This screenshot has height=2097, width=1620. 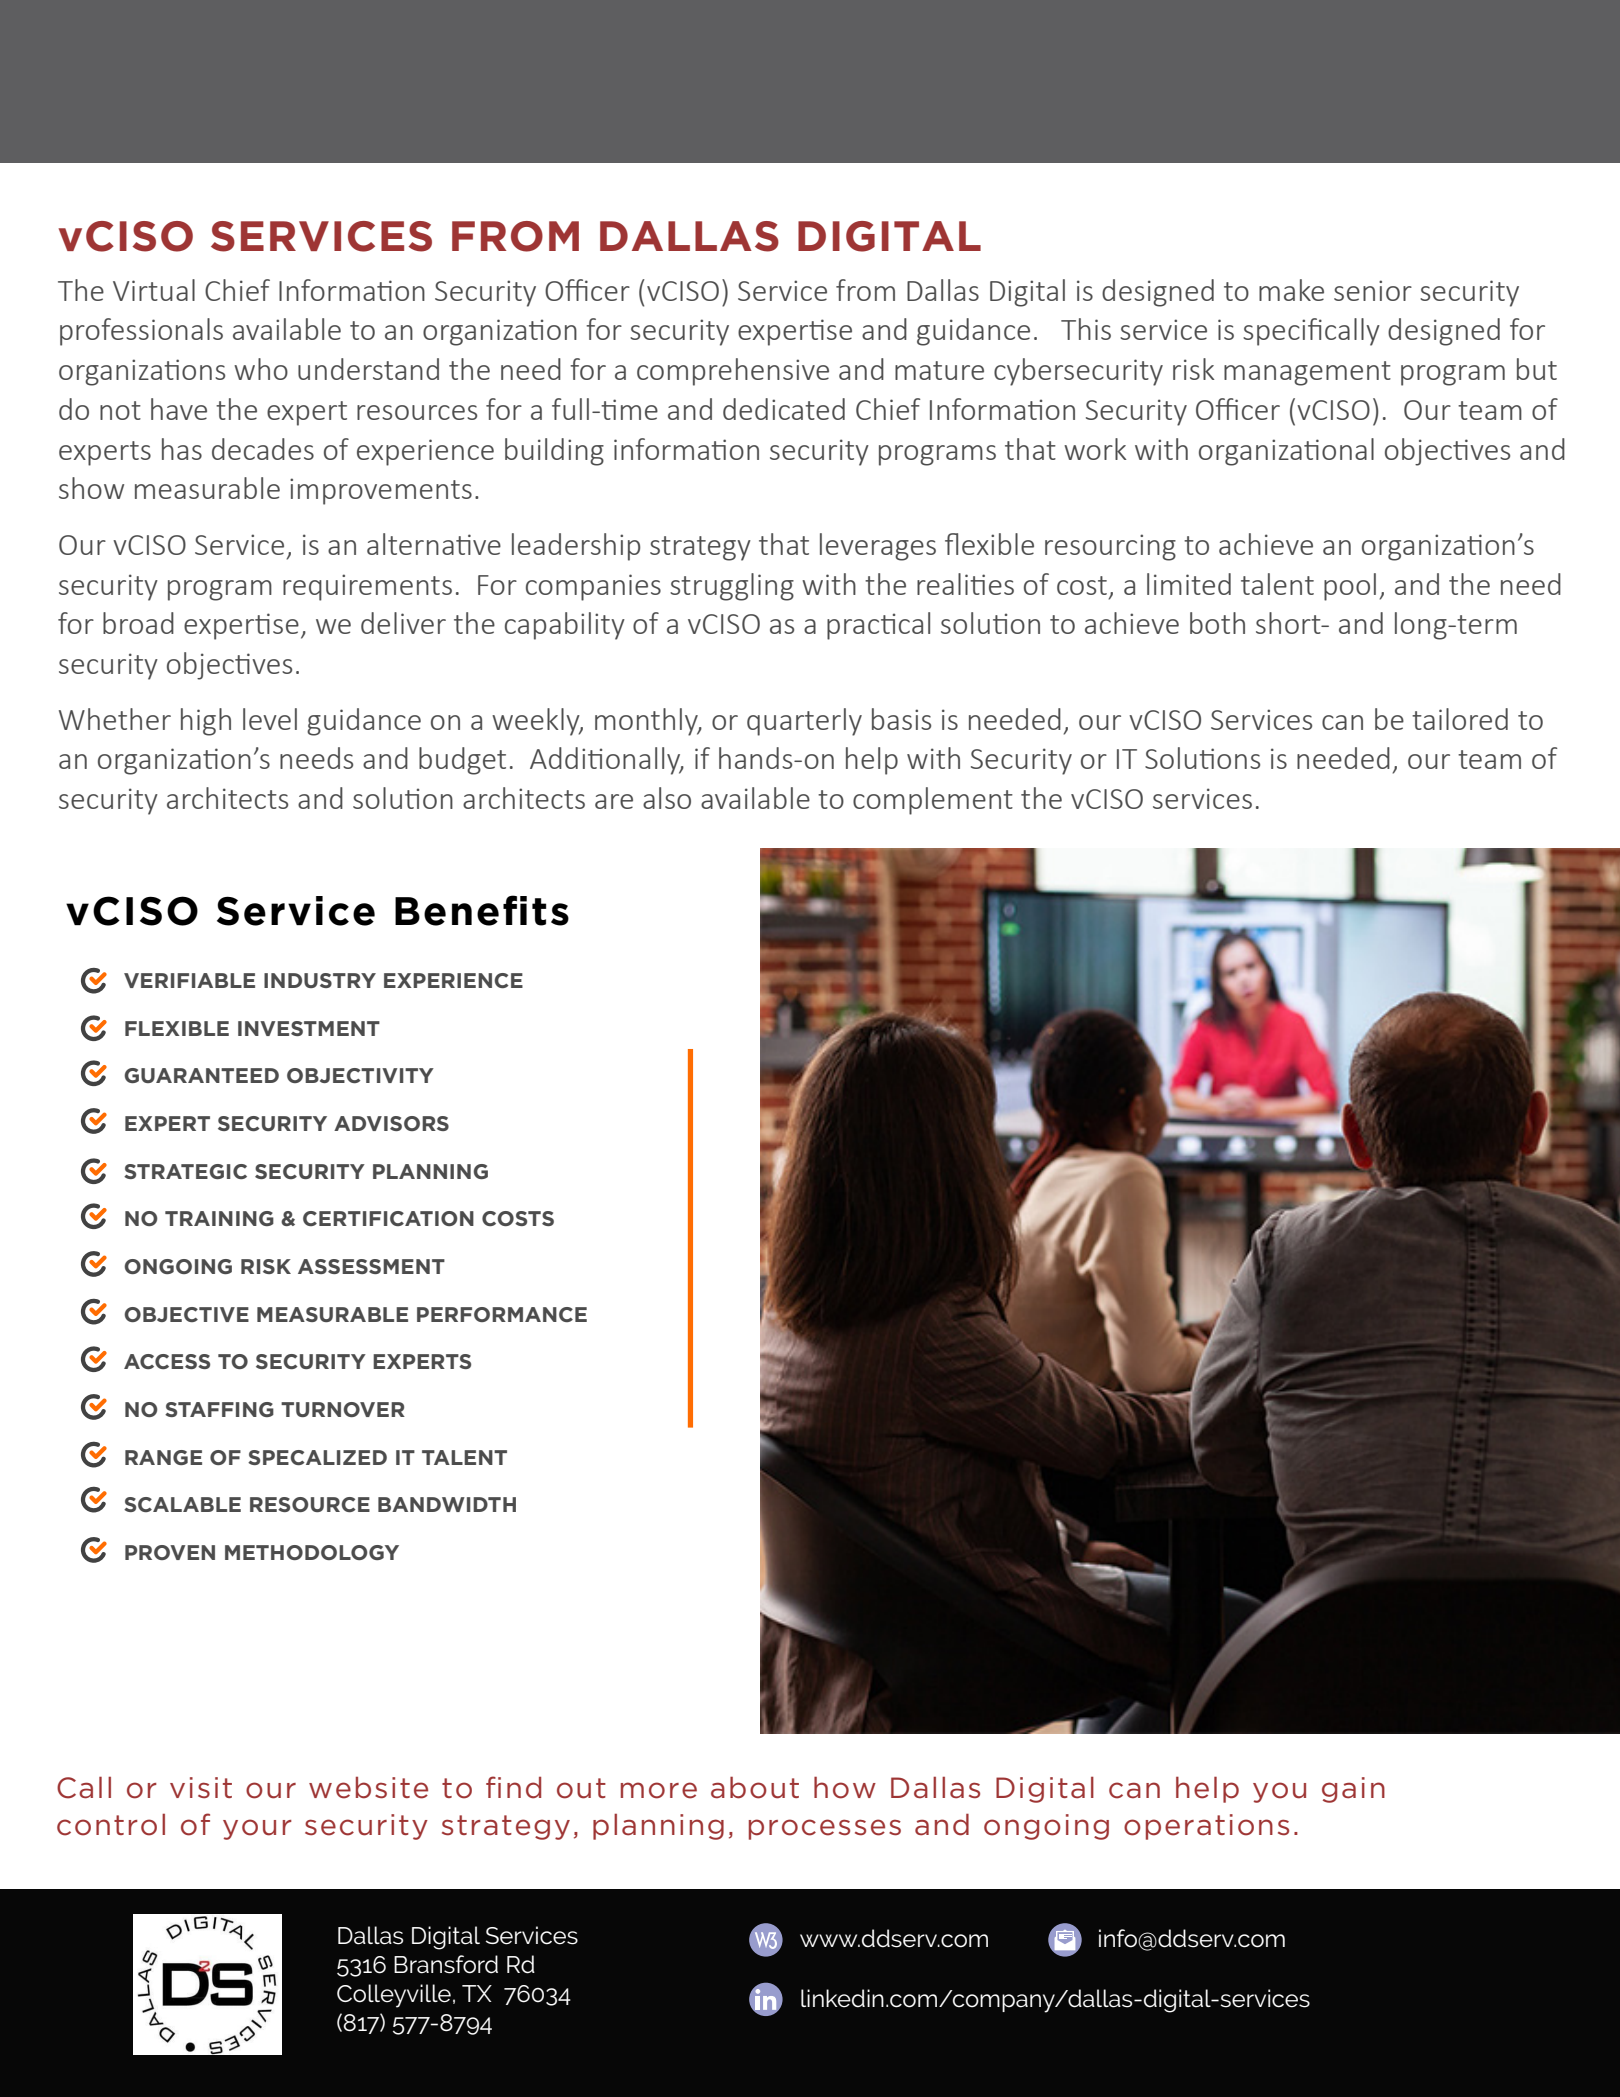 What do you see at coordinates (933, 801) in the screenshot?
I see `complement` at bounding box center [933, 801].
